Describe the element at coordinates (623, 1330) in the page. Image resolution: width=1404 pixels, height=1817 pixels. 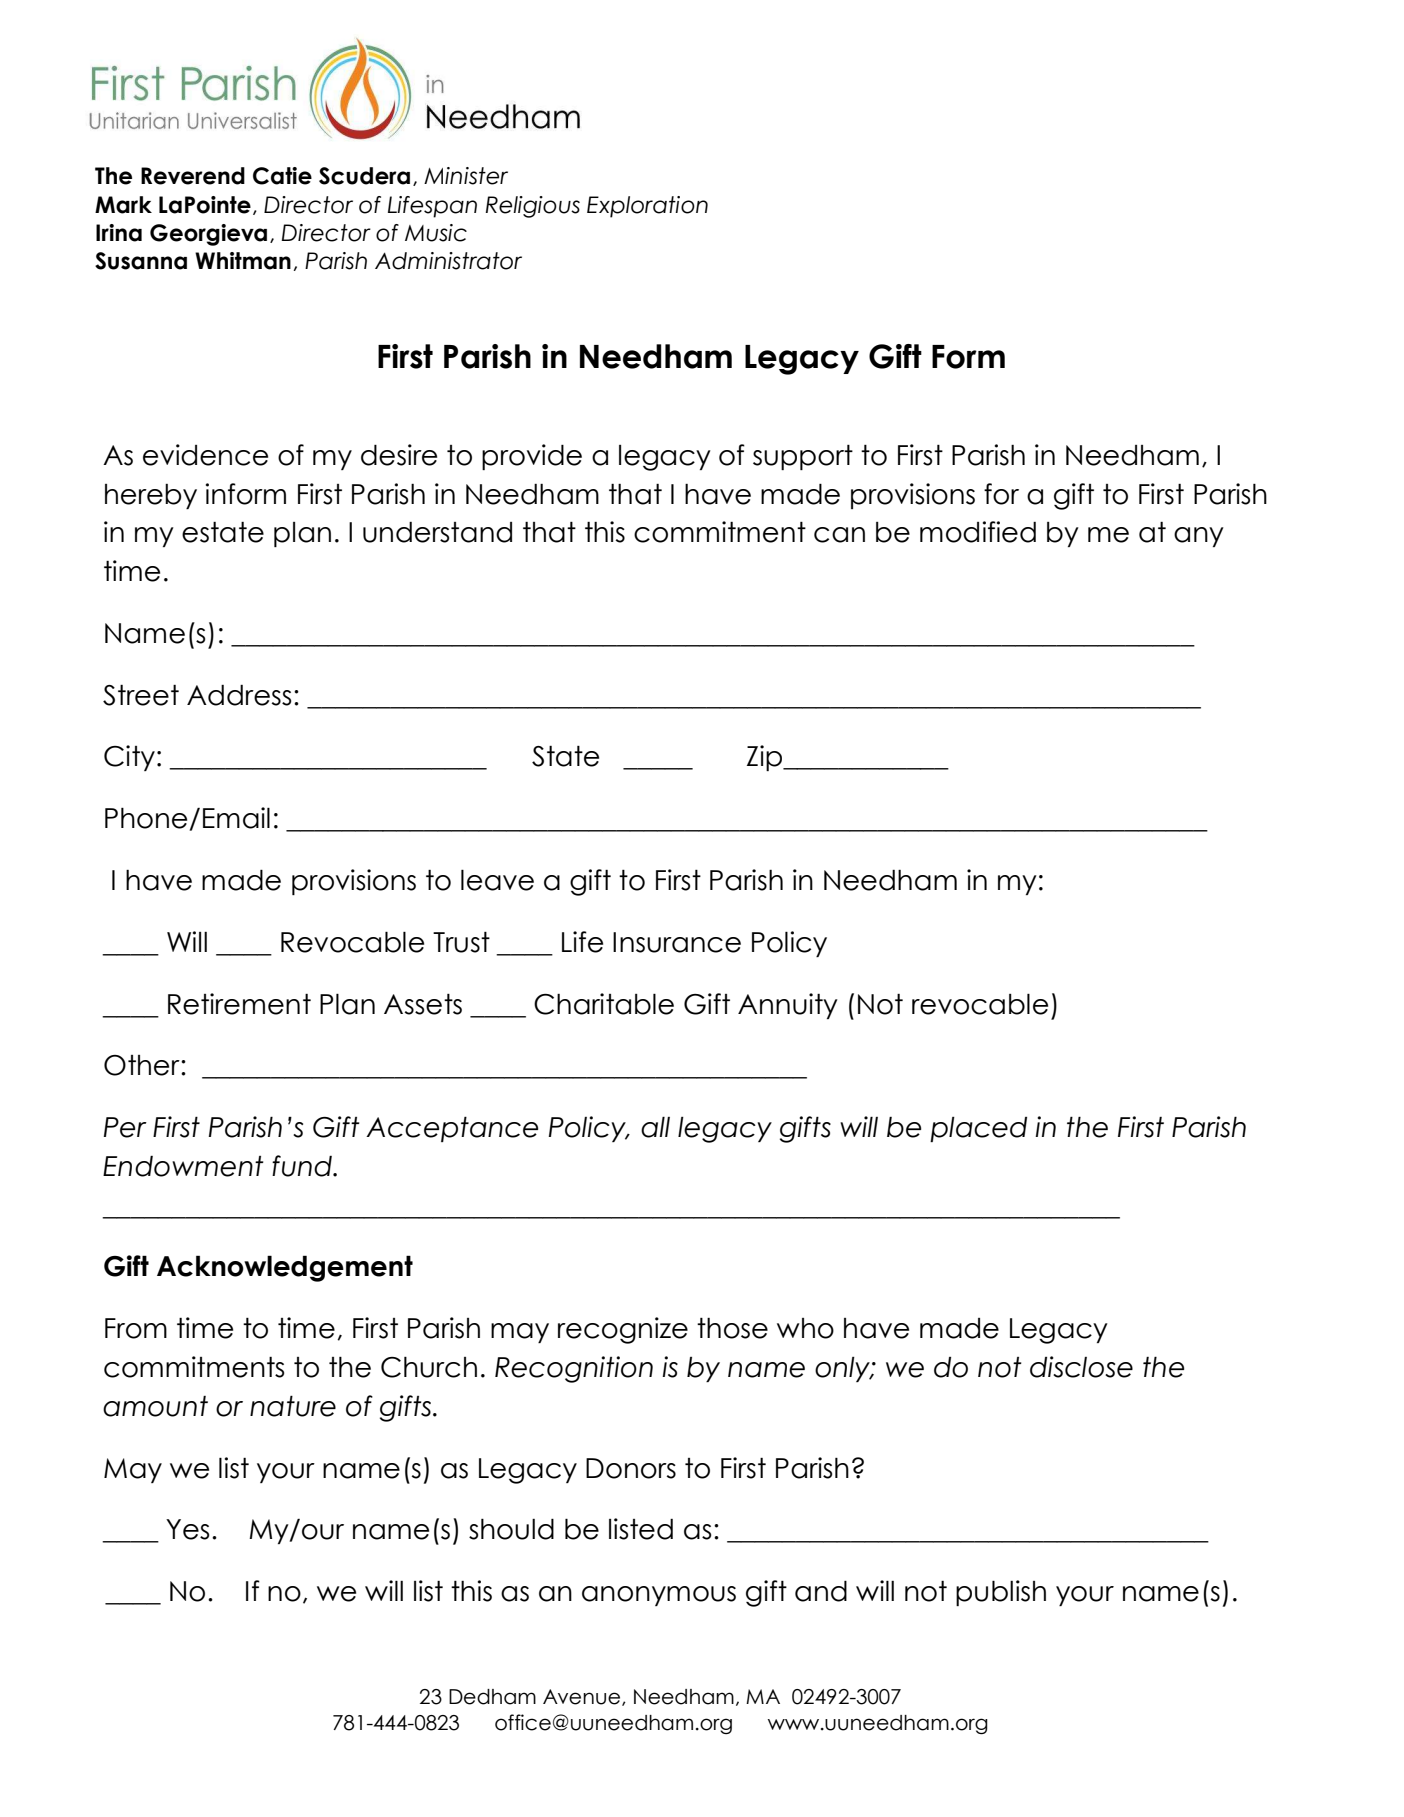
I see `recognize` at that location.
